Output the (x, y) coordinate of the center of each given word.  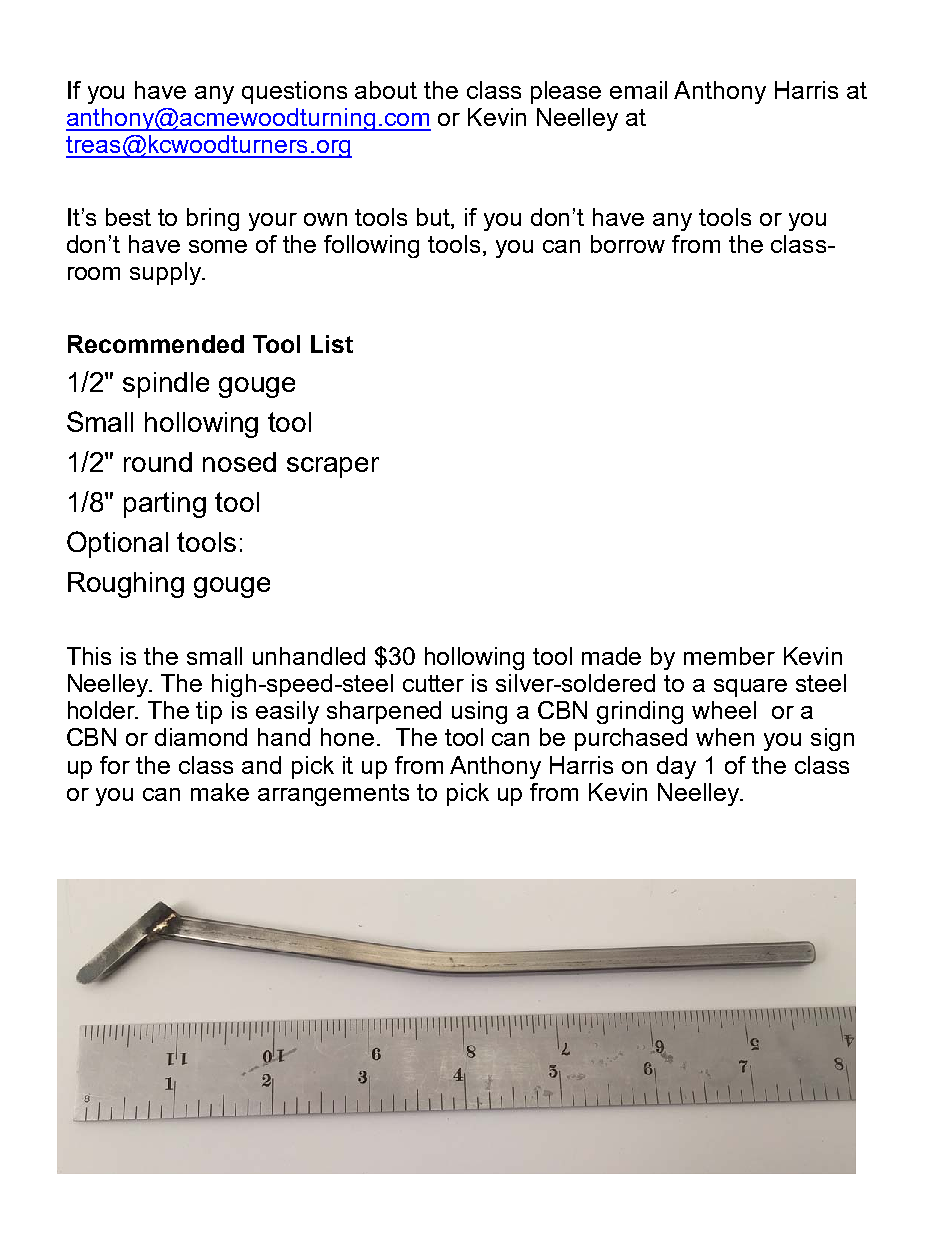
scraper (333, 467)
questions (294, 92)
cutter (433, 683)
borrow (628, 244)
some (218, 246)
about (386, 90)
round (158, 462)
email (638, 90)
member (729, 656)
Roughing (126, 585)
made (611, 656)
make (220, 792)
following (371, 246)
